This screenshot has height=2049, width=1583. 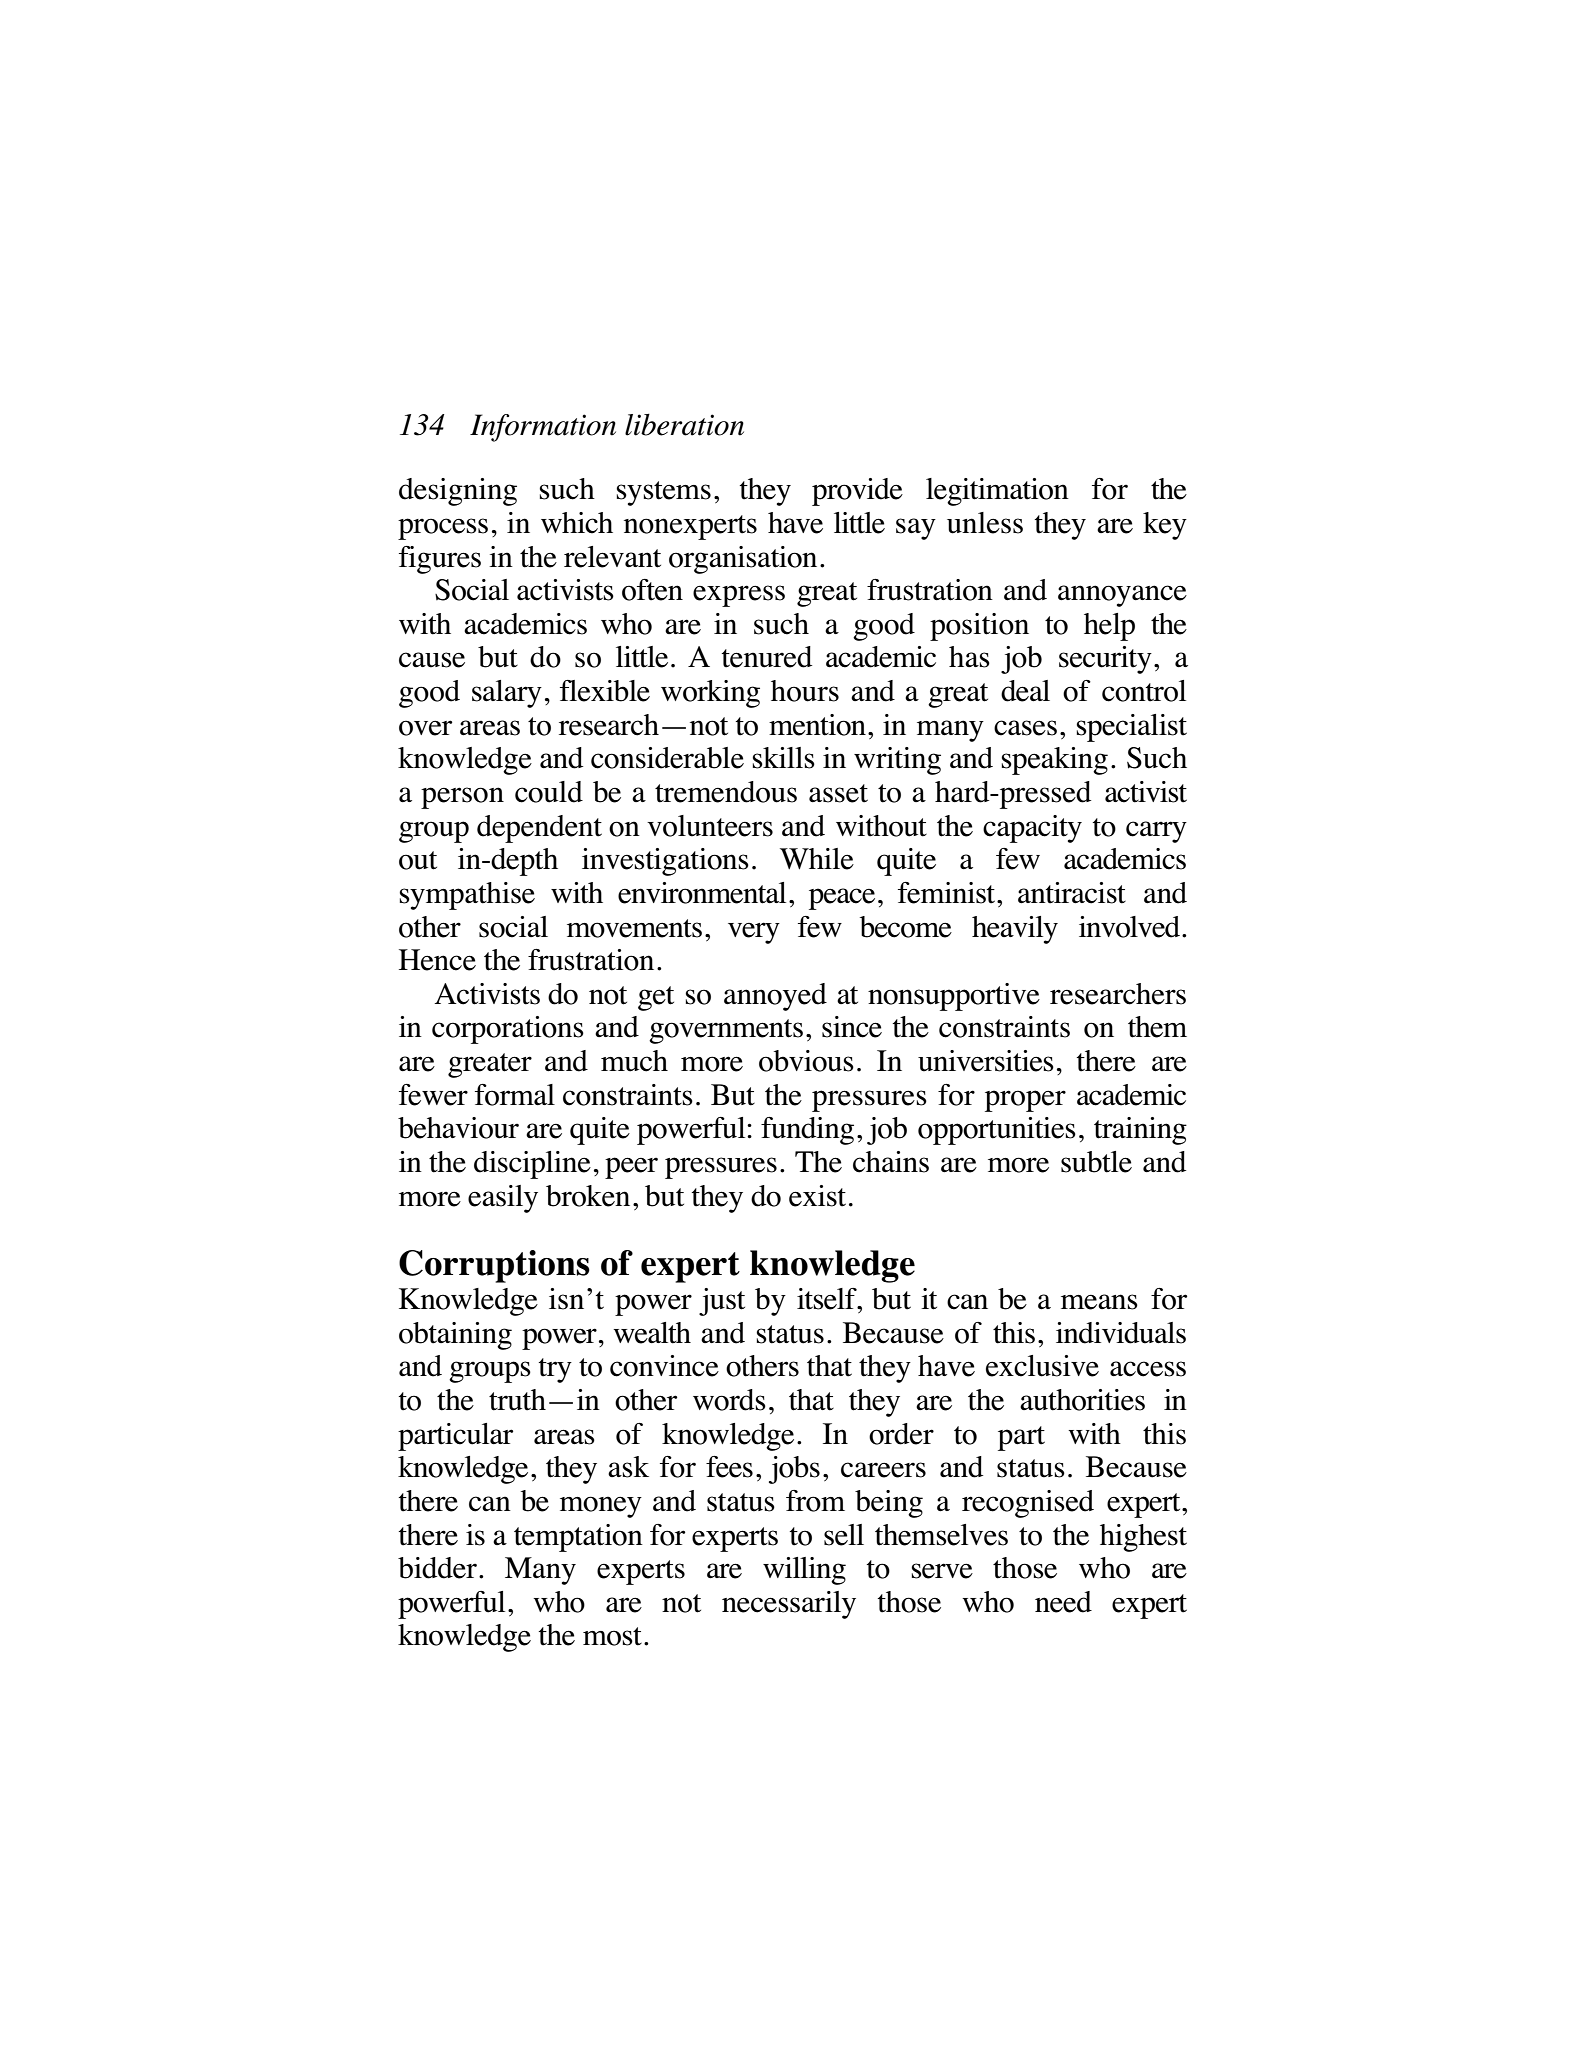 What do you see at coordinates (857, 492) in the screenshot?
I see `provide` at bounding box center [857, 492].
